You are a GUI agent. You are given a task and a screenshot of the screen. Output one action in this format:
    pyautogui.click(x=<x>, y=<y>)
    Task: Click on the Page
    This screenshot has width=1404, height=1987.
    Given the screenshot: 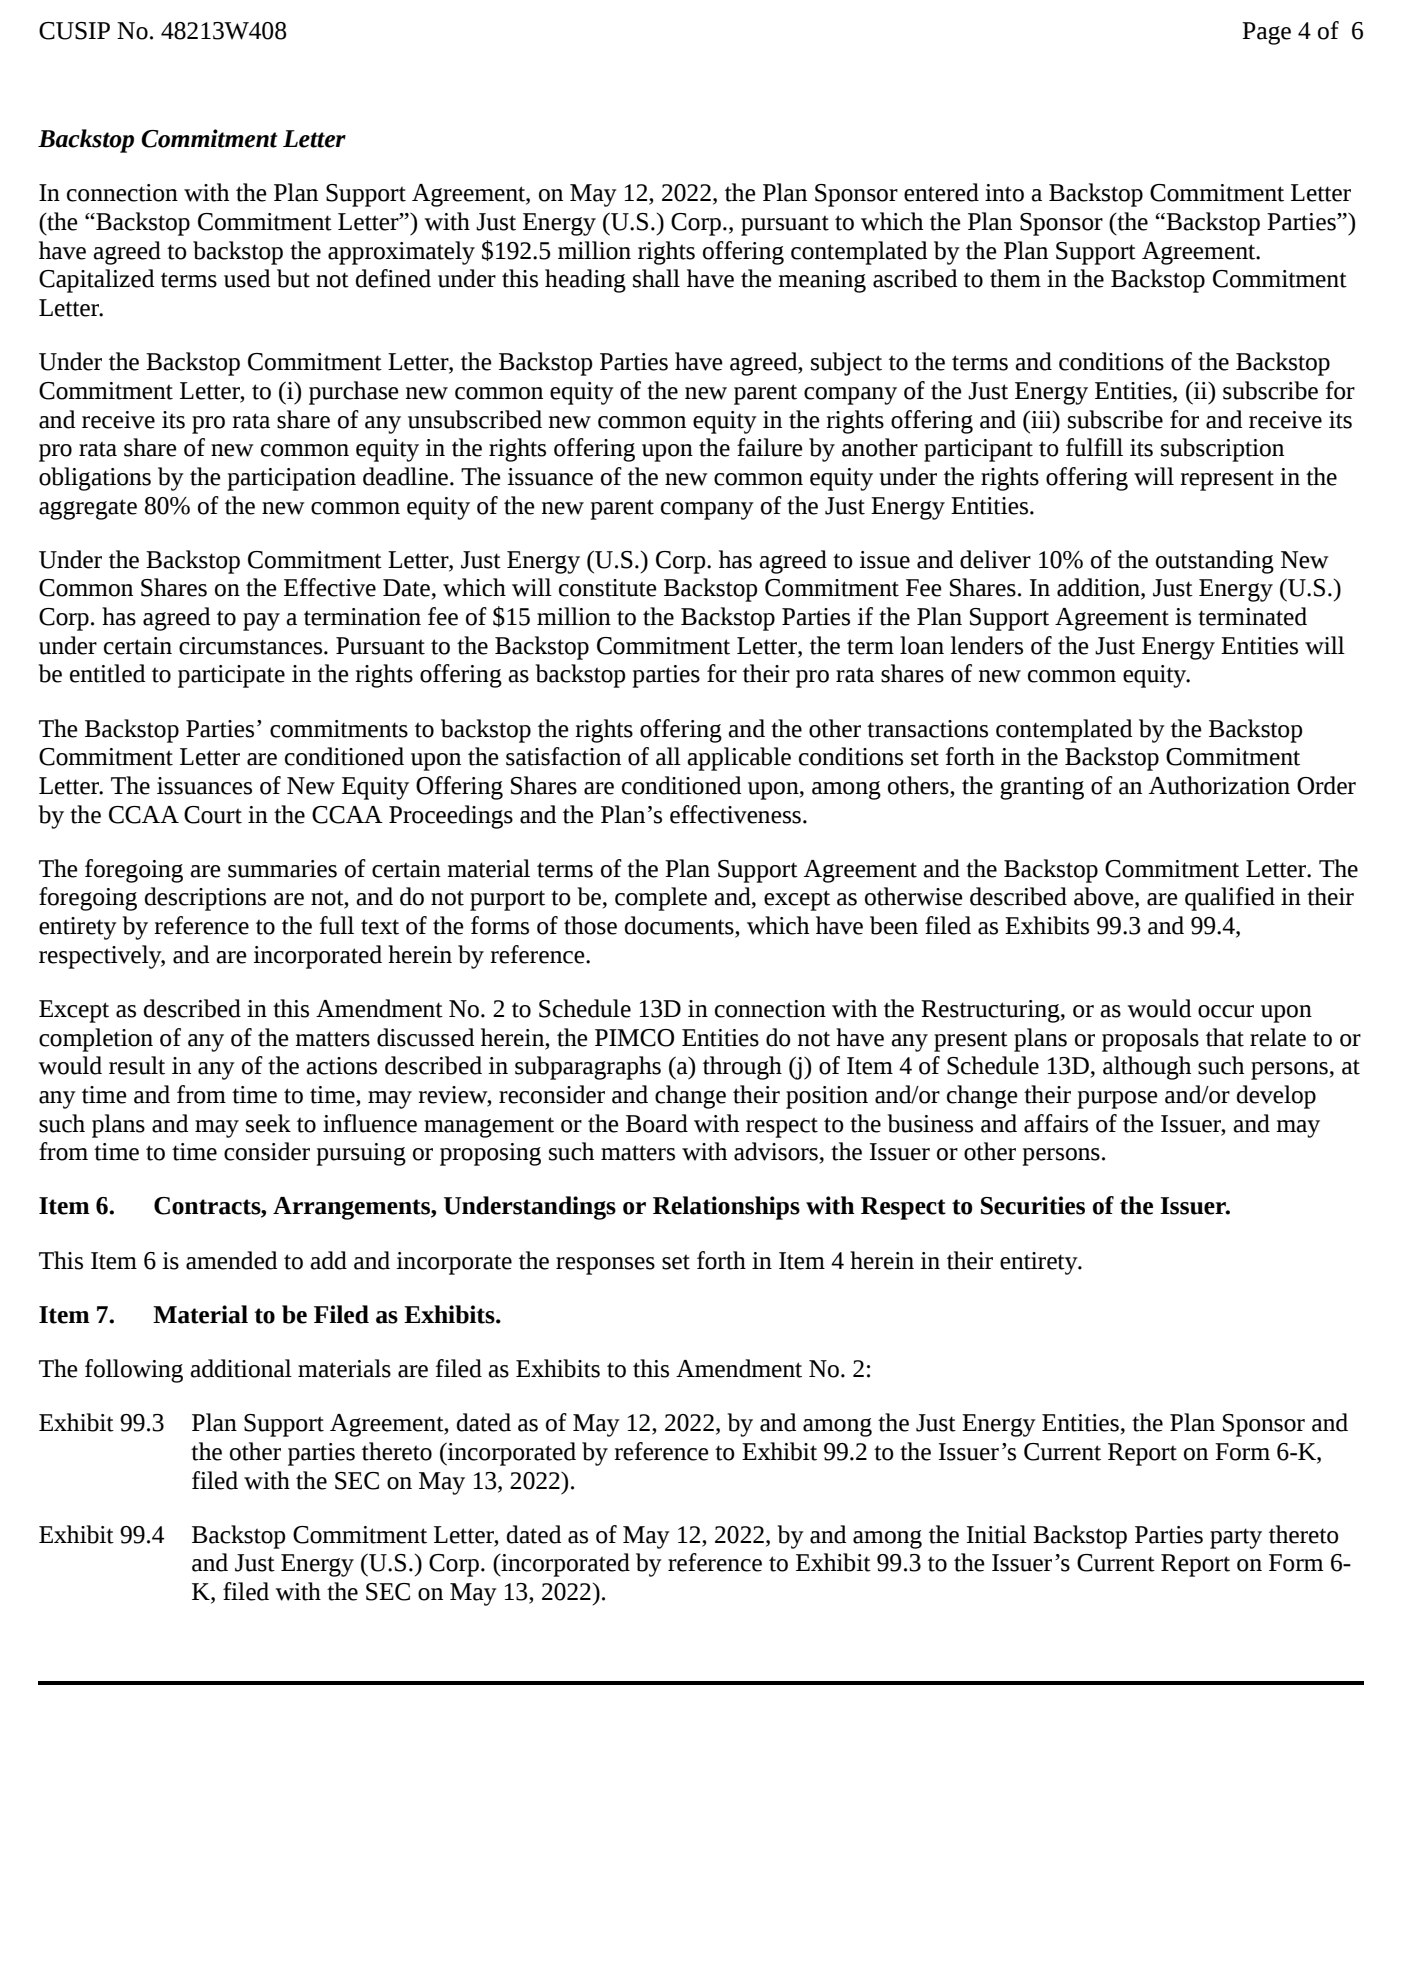 What is the action you would take?
    pyautogui.click(x=1266, y=33)
